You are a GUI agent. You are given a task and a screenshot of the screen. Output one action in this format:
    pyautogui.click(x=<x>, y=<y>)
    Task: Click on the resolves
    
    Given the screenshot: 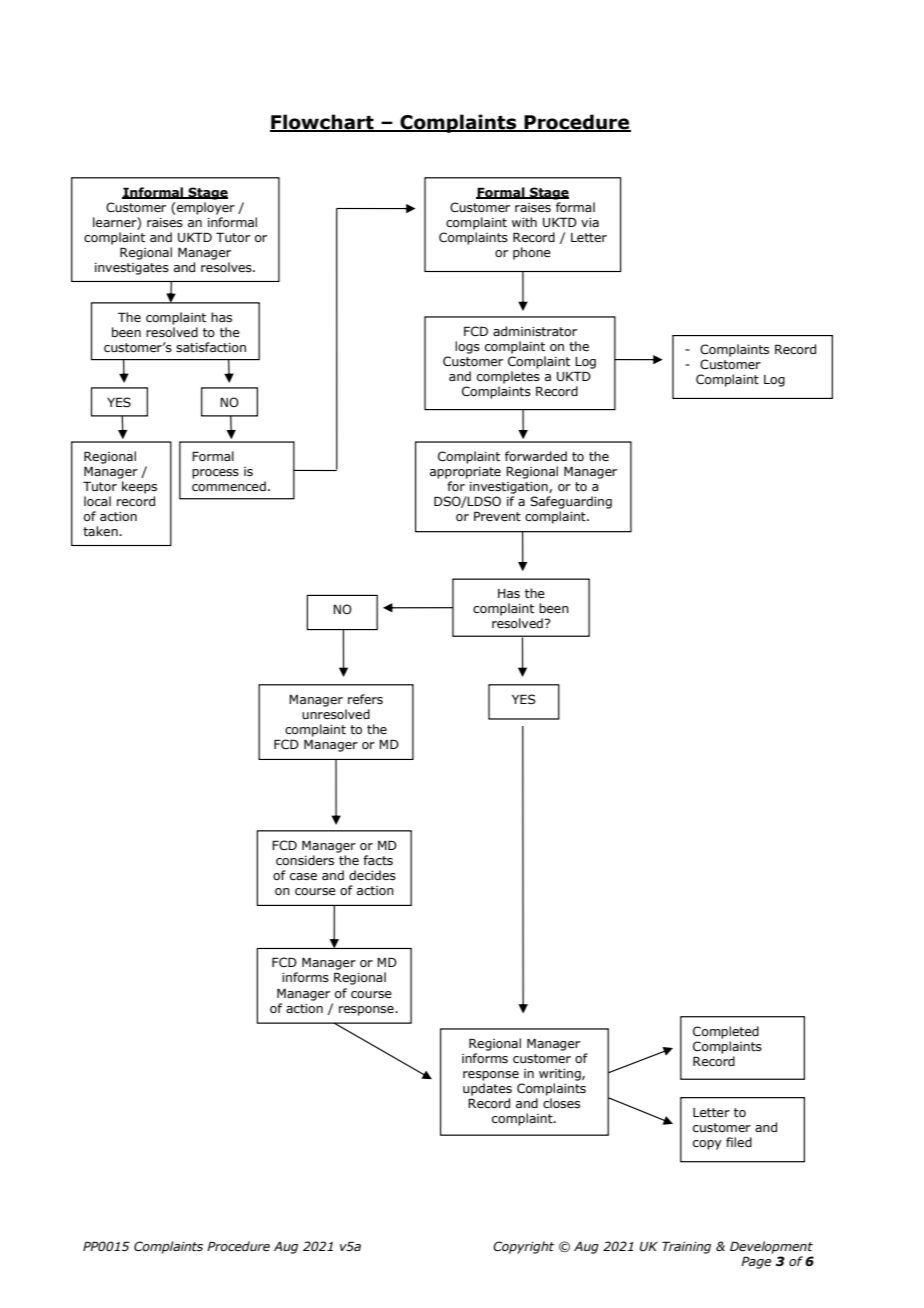 What is the action you would take?
    pyautogui.click(x=227, y=267)
